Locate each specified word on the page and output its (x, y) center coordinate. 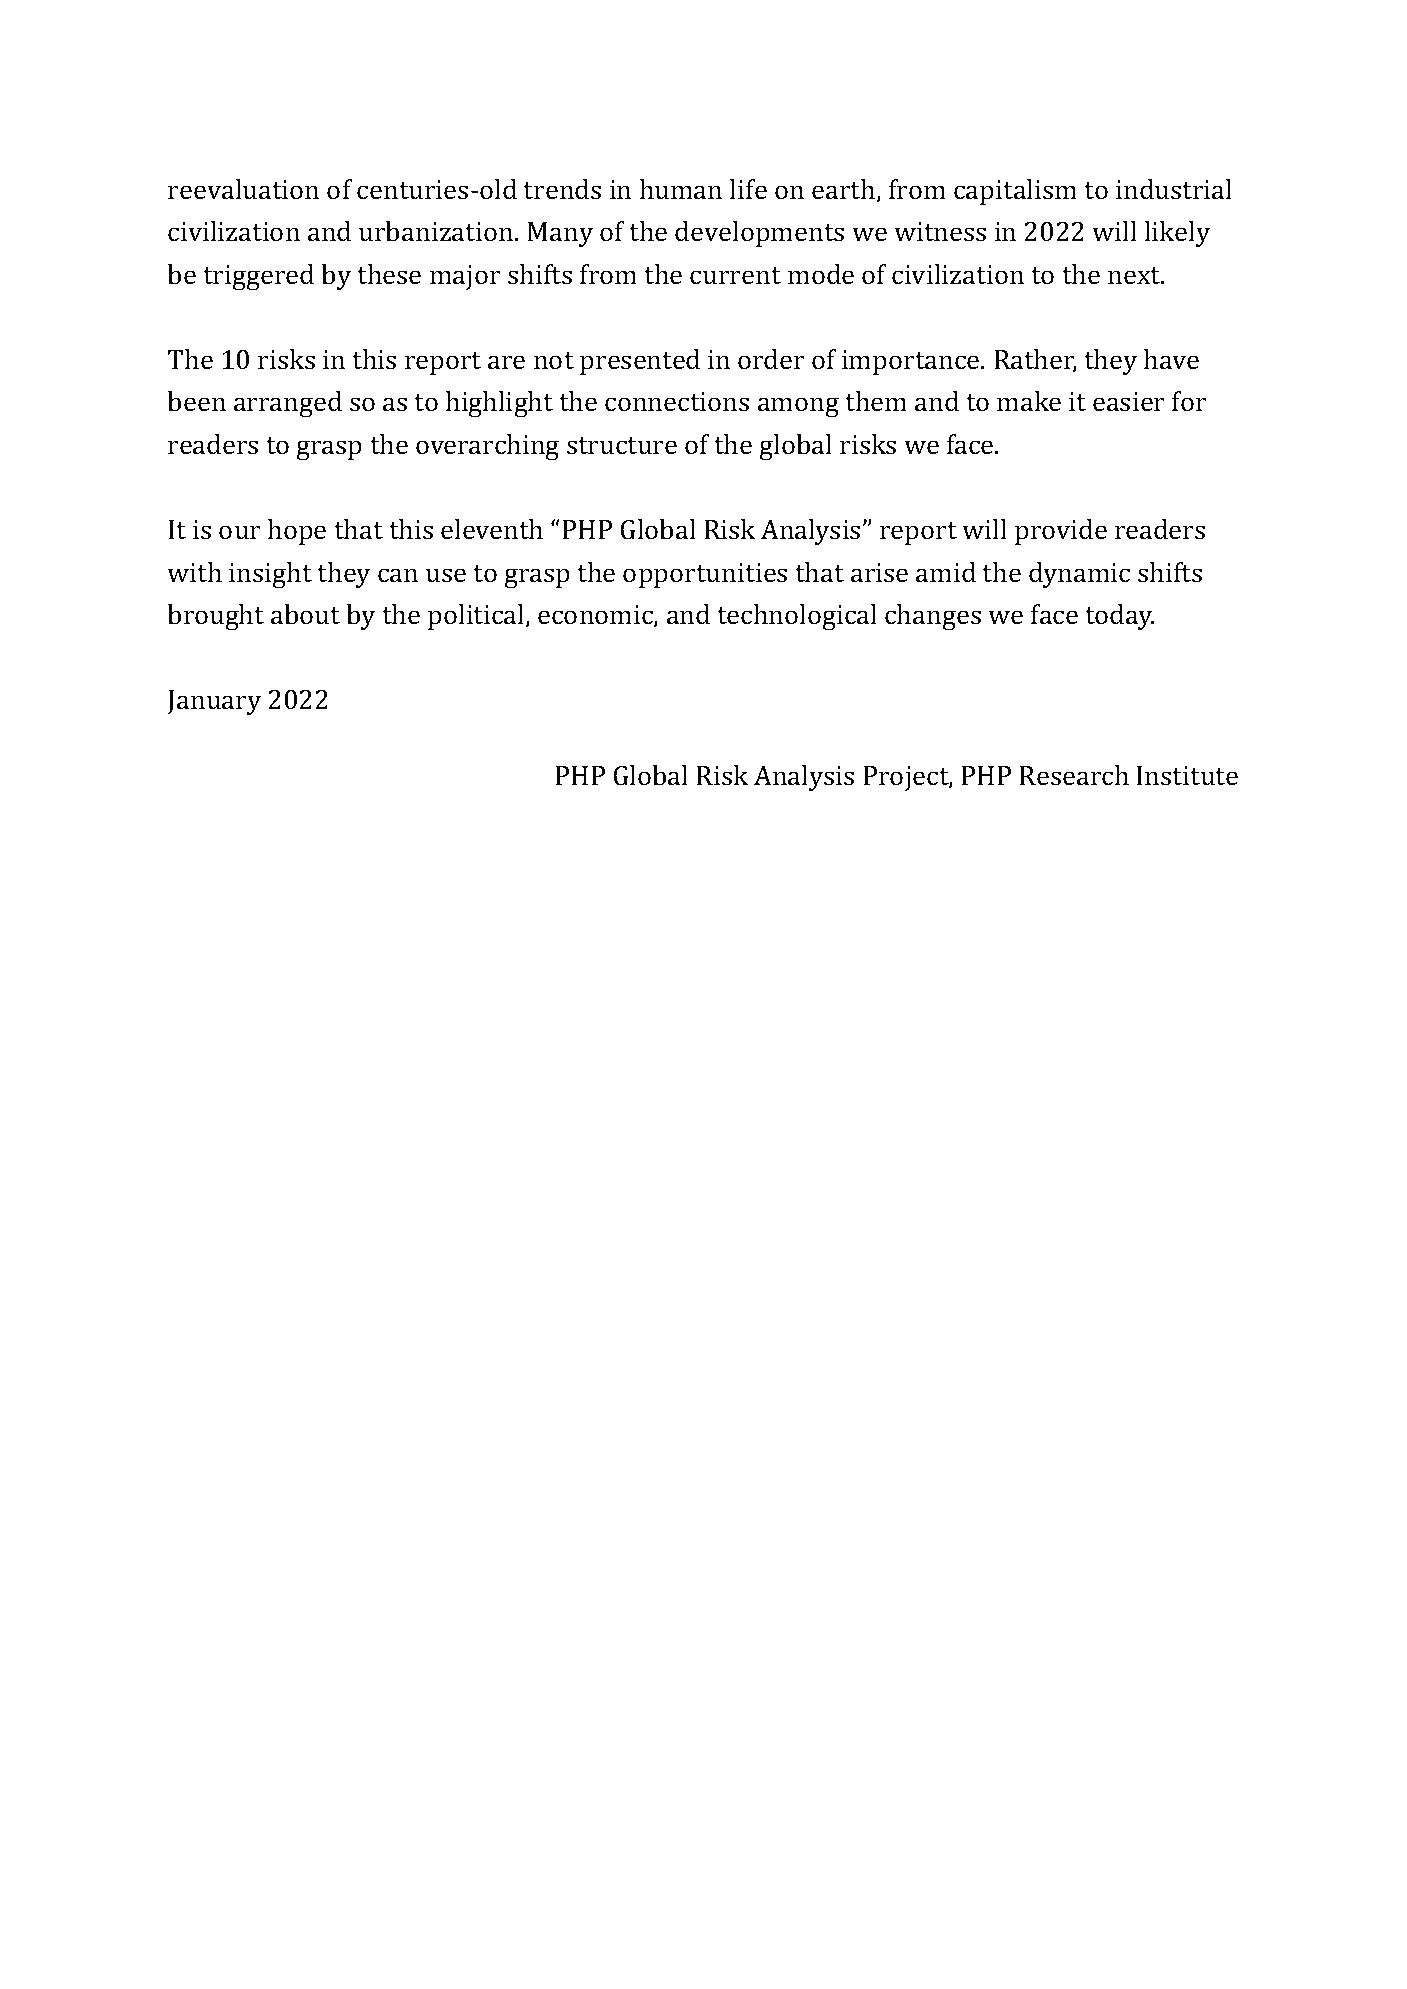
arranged (288, 404)
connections (677, 402)
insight (270, 575)
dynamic (1079, 575)
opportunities (705, 575)
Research (1074, 775)
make (1029, 401)
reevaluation (243, 189)
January (214, 702)
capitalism (1015, 192)
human (681, 189)
